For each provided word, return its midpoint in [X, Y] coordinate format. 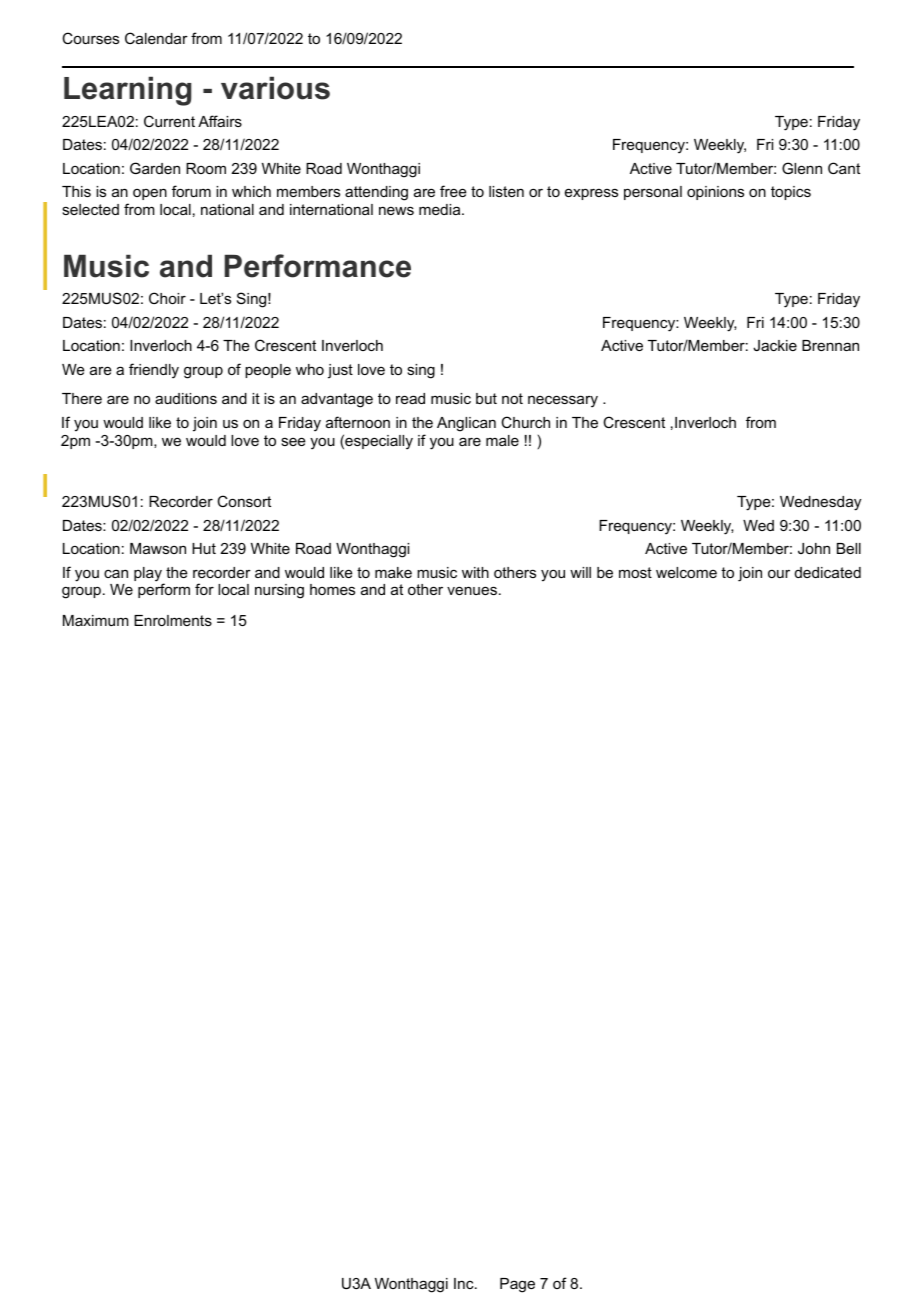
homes [332, 589]
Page [517, 1285]
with [475, 572]
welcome [686, 572]
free [453, 191]
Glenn [802, 168]
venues [472, 590]
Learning [127, 91]
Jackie [775, 345]
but [486, 398]
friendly [154, 371]
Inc [465, 1283]
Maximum [95, 620]
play [149, 575]
